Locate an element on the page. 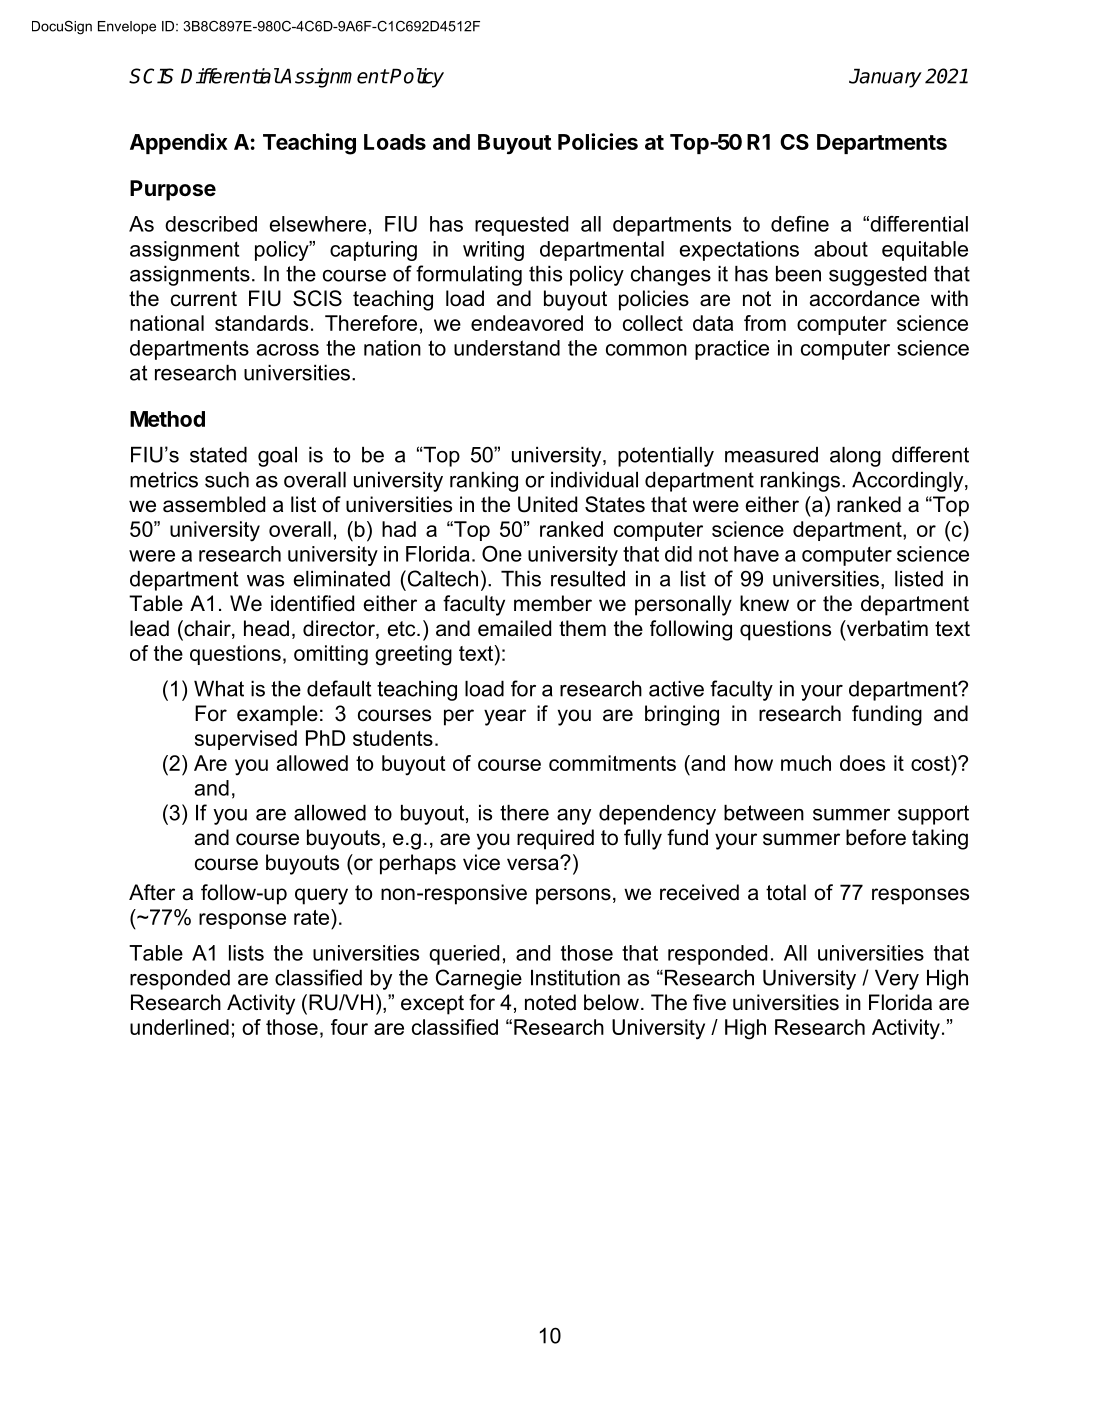 Image resolution: width=1099 pixels, height=1423 pixels. underlined is located at coordinates (179, 1027).
